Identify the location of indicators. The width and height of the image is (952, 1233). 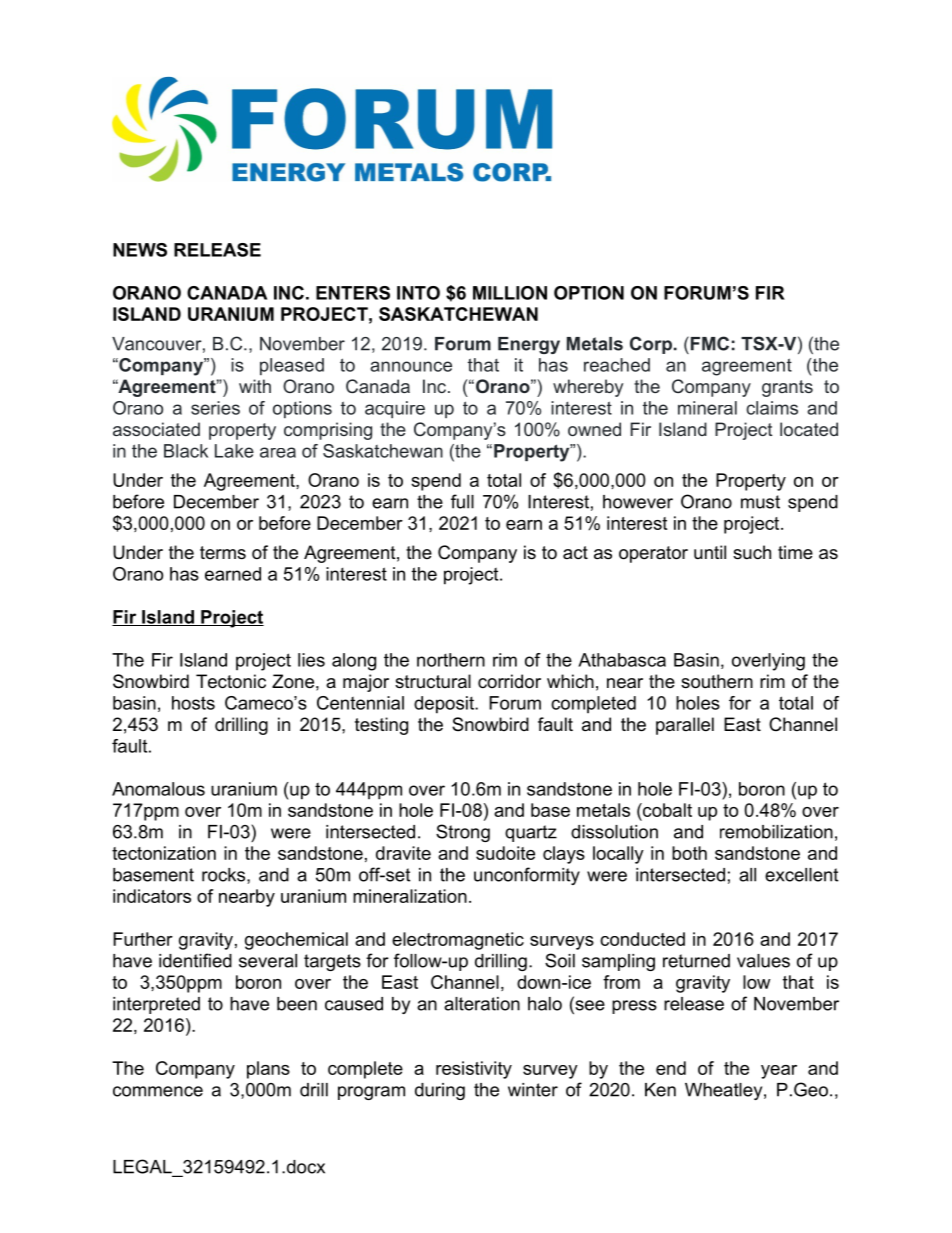
(152, 896).
